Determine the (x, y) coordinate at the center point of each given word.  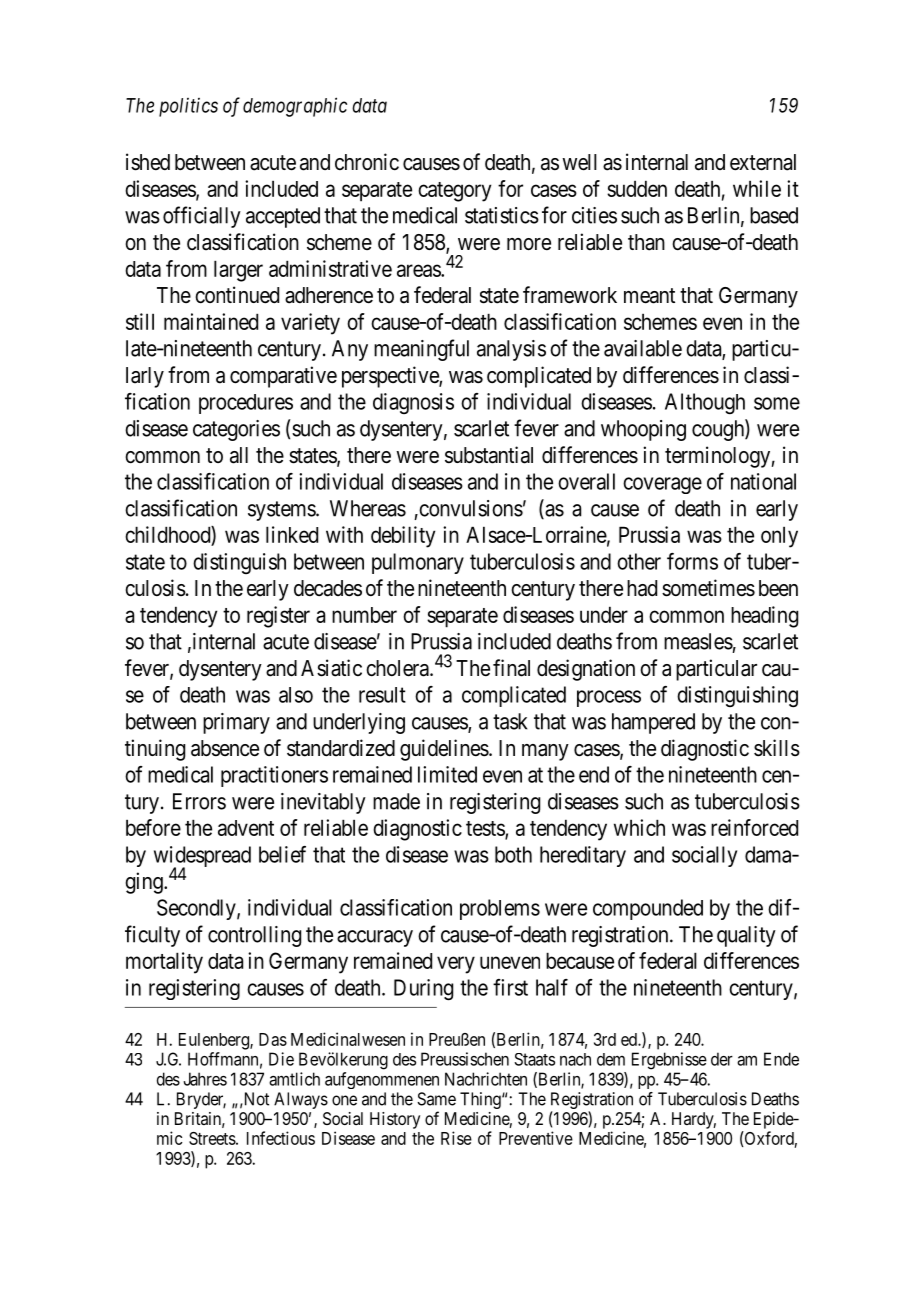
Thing (481, 1100)
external (763, 162)
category (454, 192)
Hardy (694, 1120)
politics (188, 107)
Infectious (281, 1138)
